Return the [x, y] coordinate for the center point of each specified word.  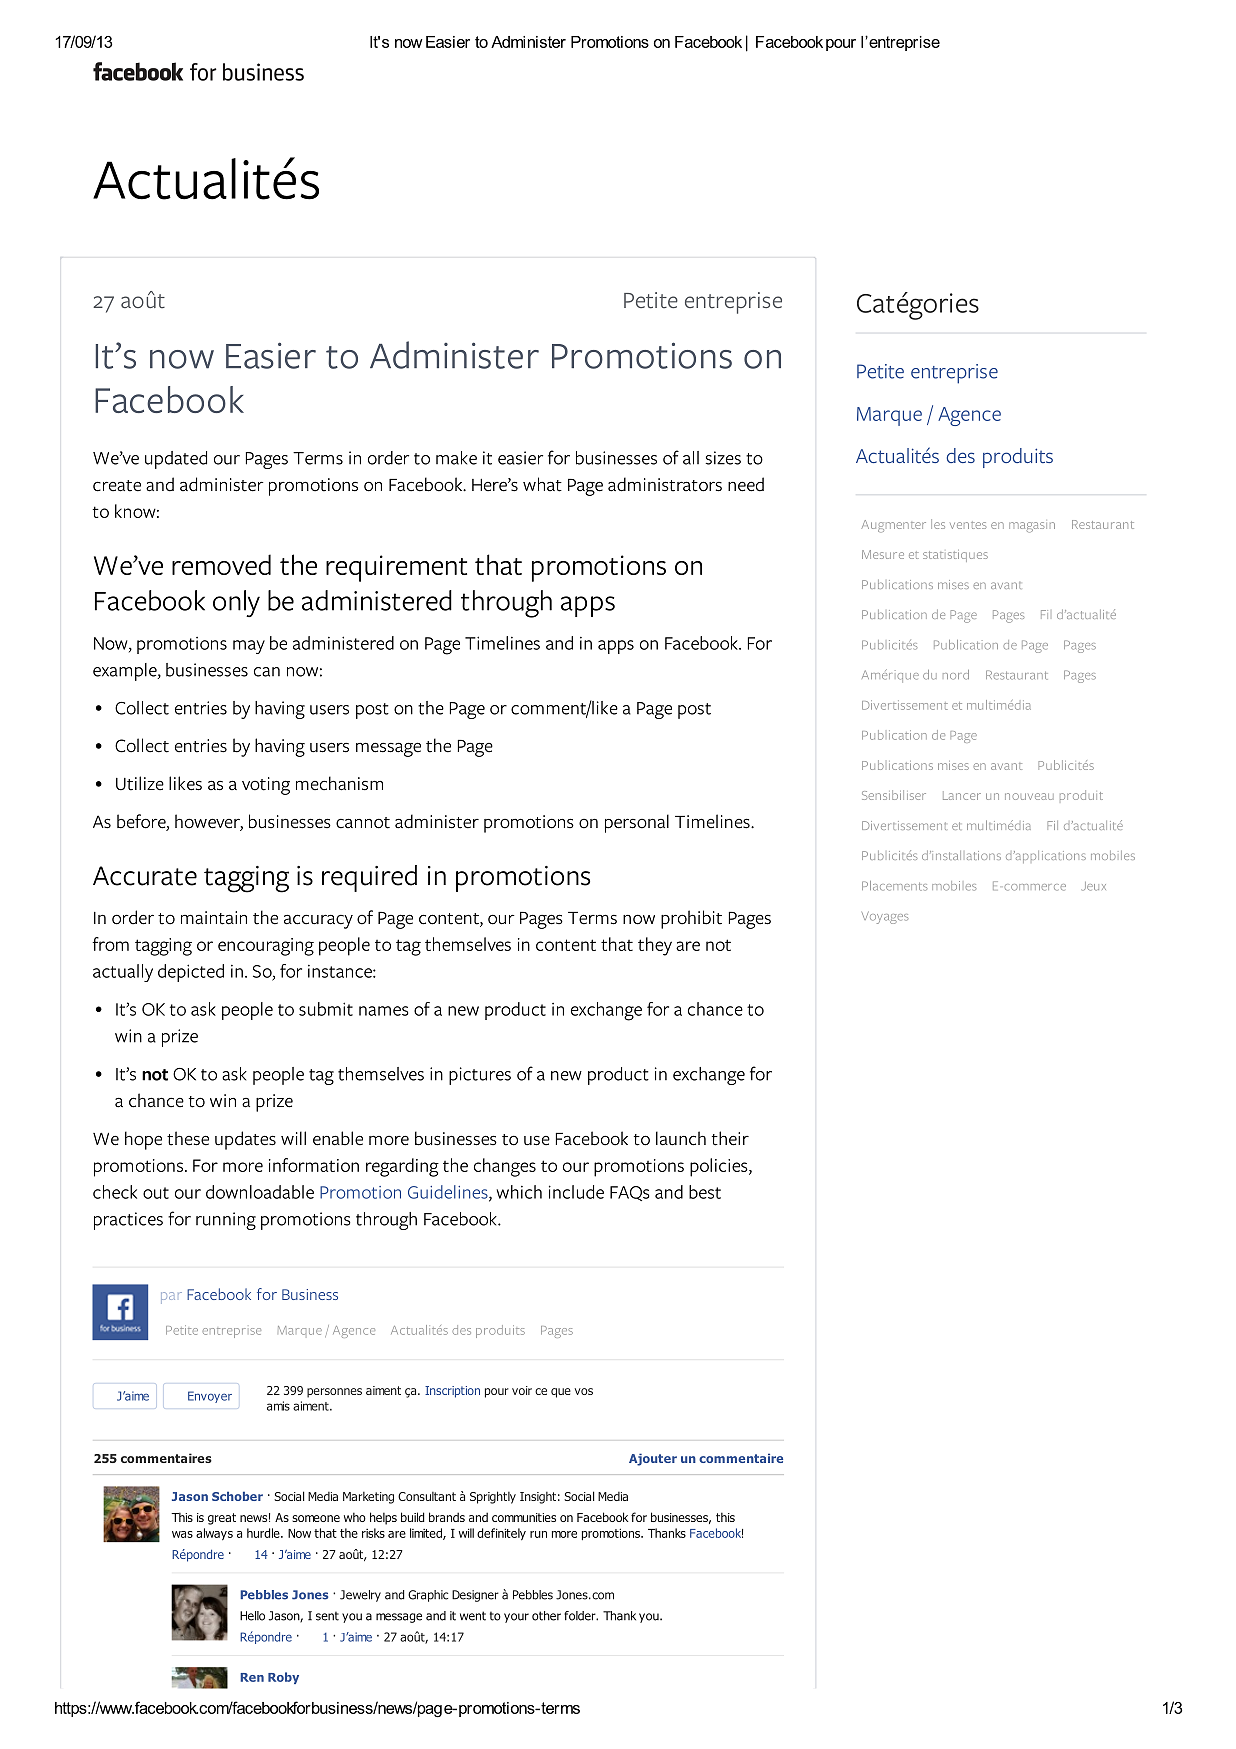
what [542, 484]
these [188, 1138]
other [546, 1616]
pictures [480, 1076]
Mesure [883, 554]
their [730, 1138]
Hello [252, 1616]
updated [176, 460]
